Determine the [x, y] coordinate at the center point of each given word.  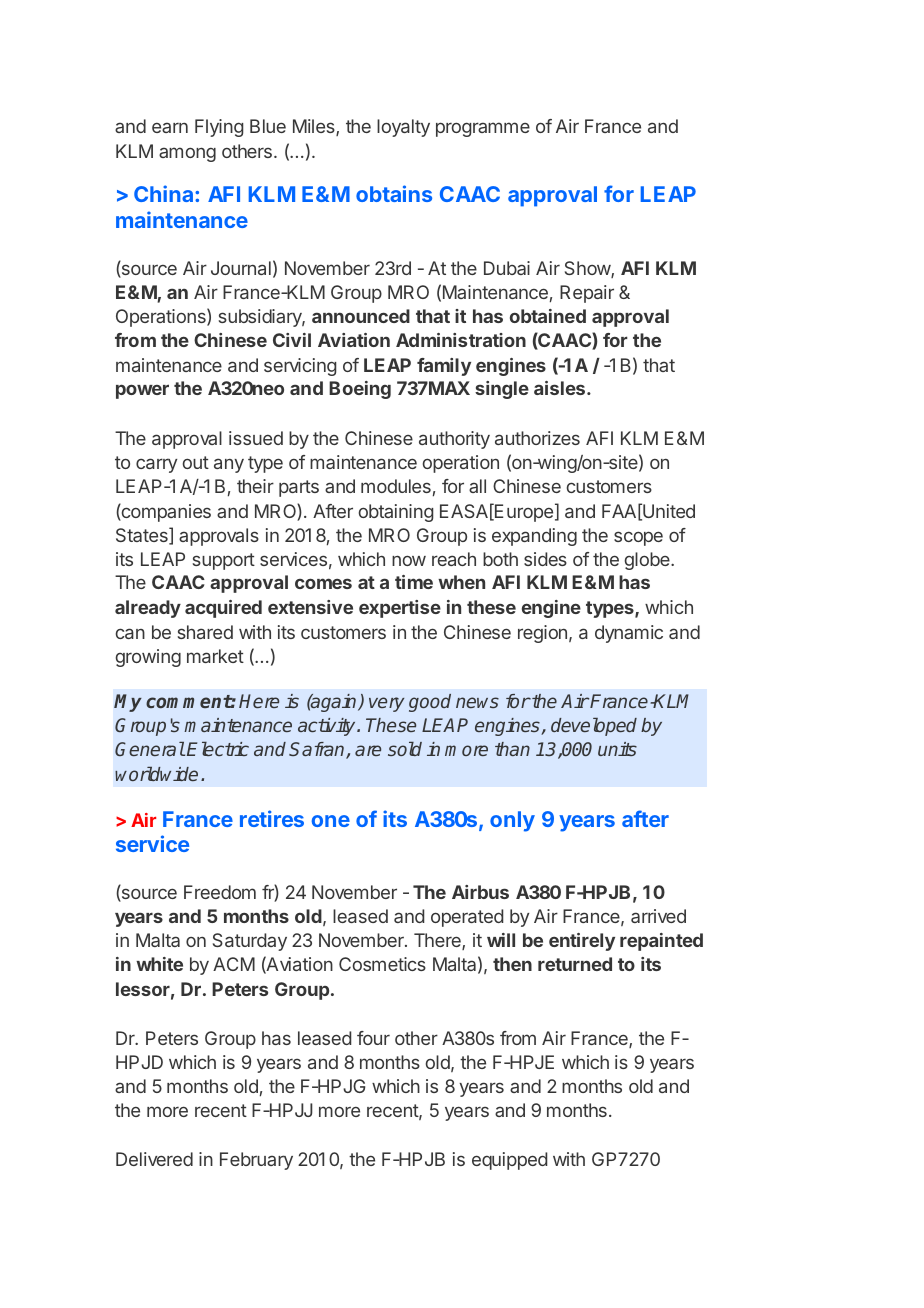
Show [588, 269]
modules [396, 486]
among [187, 154]
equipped [509, 1161]
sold [405, 749]
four [373, 1038]
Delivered [154, 1159]
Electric [218, 749]
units [617, 749]
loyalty [403, 128]
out [196, 462]
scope [638, 538]
